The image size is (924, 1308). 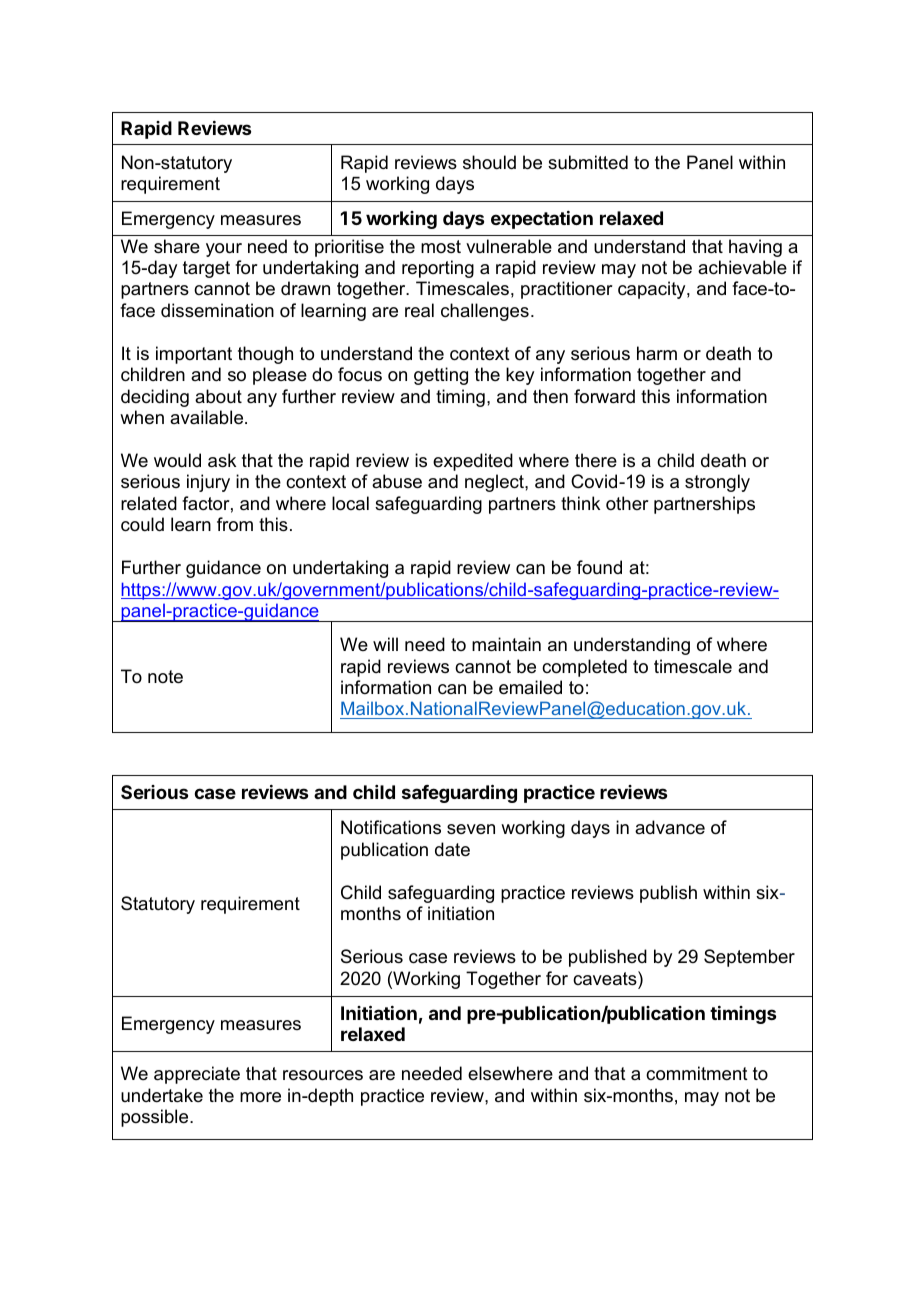 What do you see at coordinates (165, 677) in the screenshot?
I see `note` at bounding box center [165, 677].
